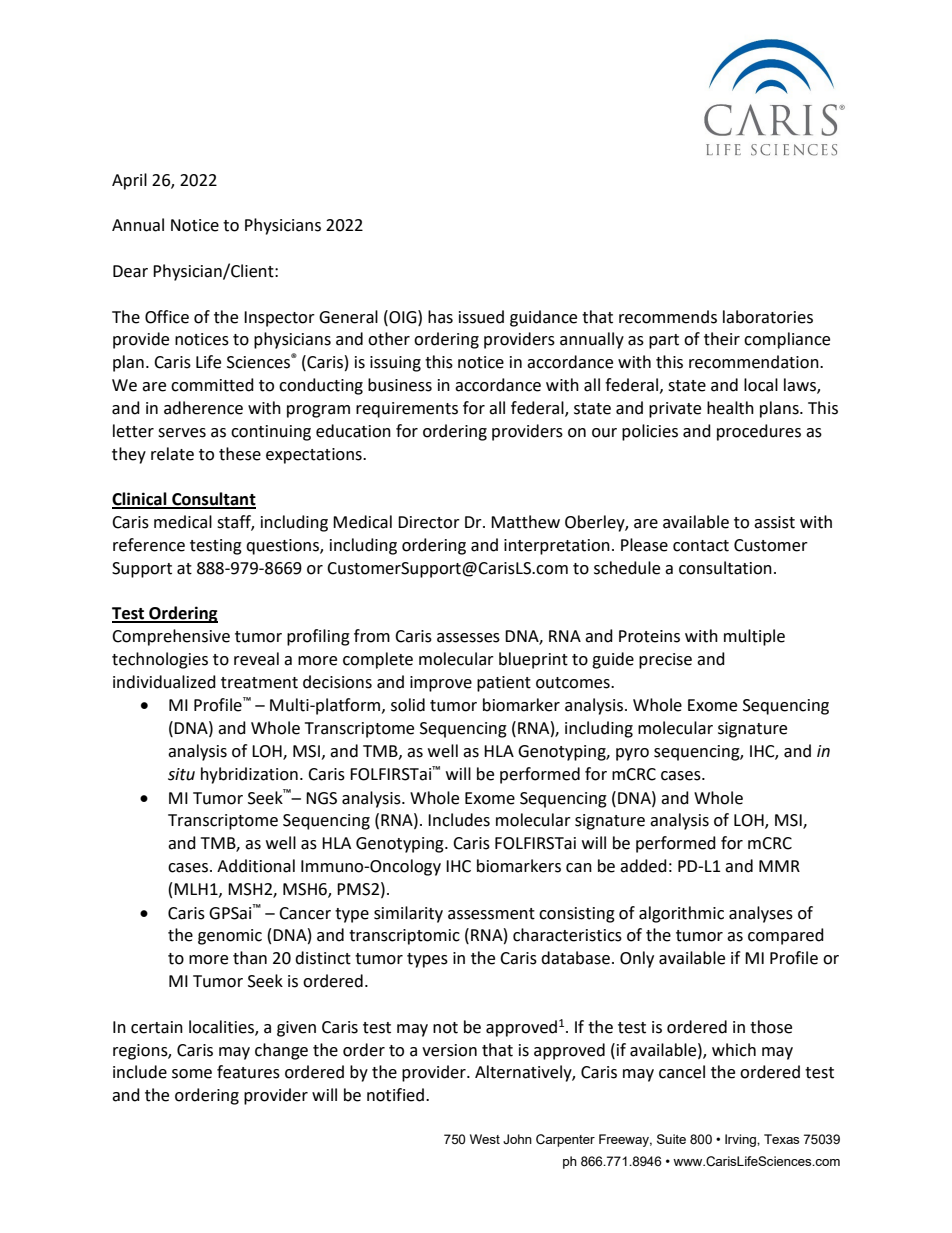 This page has width=952, height=1233. I want to click on precise, so click(665, 661).
